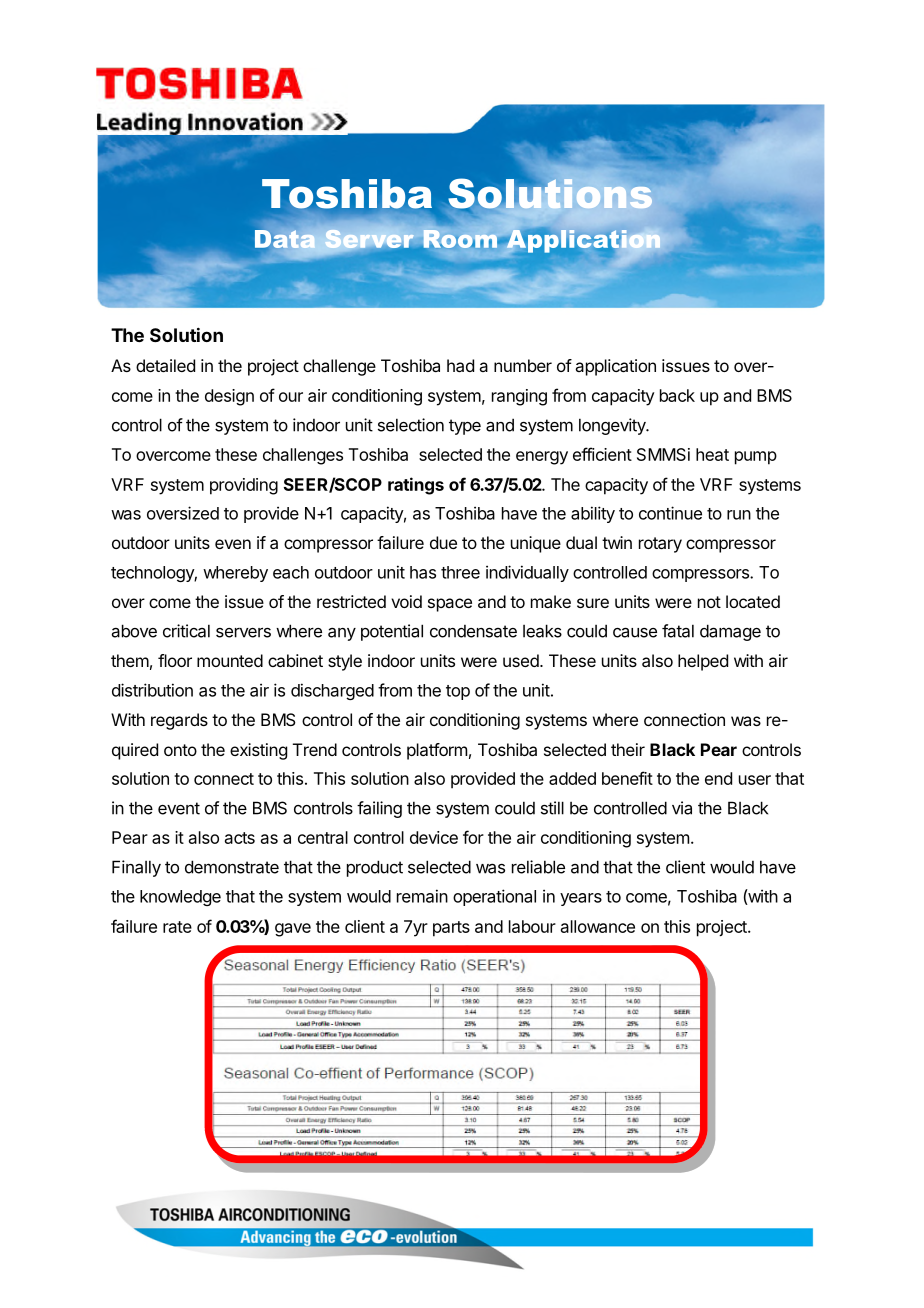 Image resolution: width=924 pixels, height=1308 pixels. Describe the element at coordinates (180, 898) in the screenshot. I see `knowledge` at that location.
